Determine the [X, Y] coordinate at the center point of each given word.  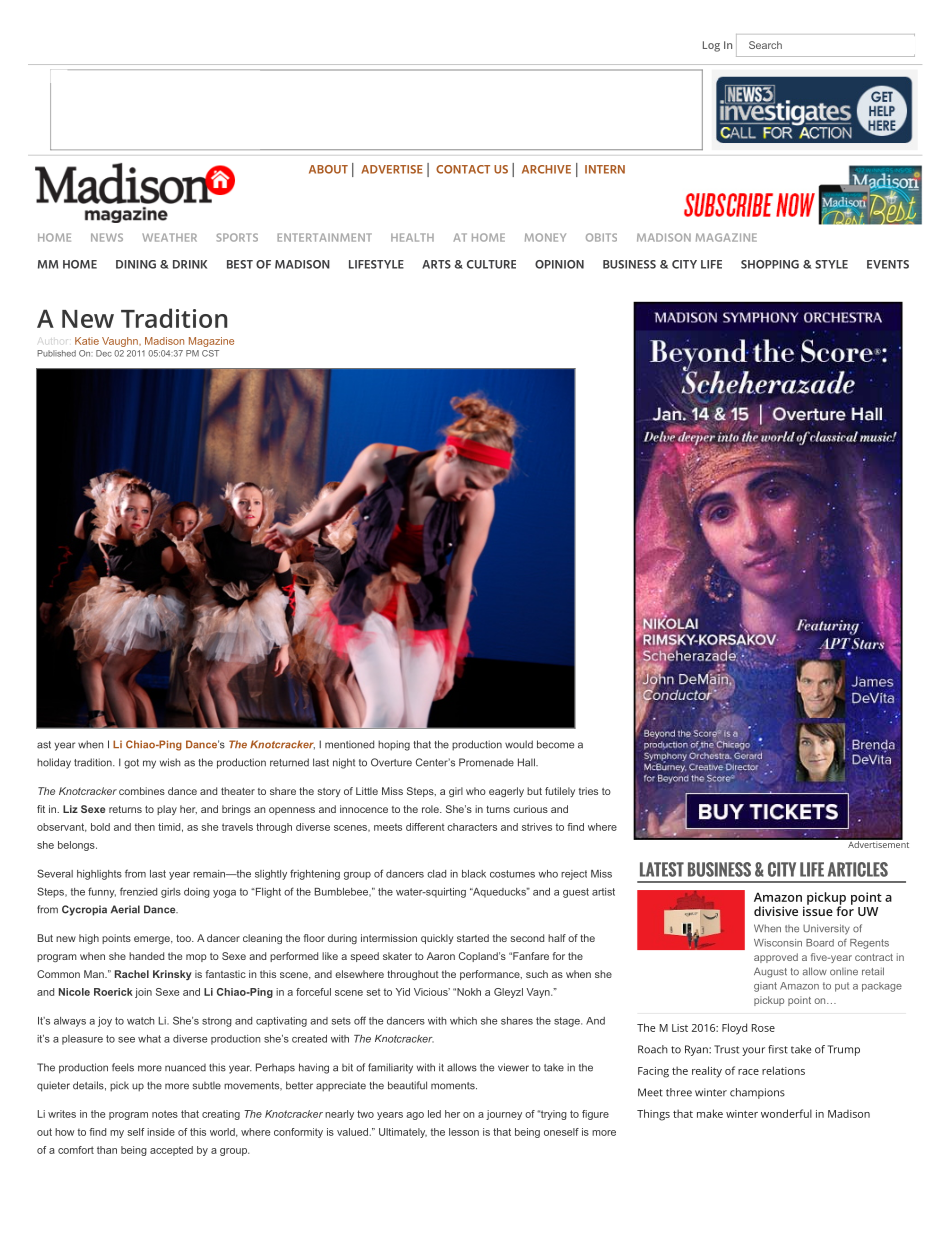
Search [765, 45]
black [474, 874]
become [555, 744]
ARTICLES [858, 869]
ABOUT [328, 169]
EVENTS [888, 264]
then [145, 827]
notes [165, 1114]
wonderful [786, 1113]
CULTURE [491, 264]
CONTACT [463, 169]
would [519, 744]
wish [170, 762]
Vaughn [121, 342]
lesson [464, 1132]
